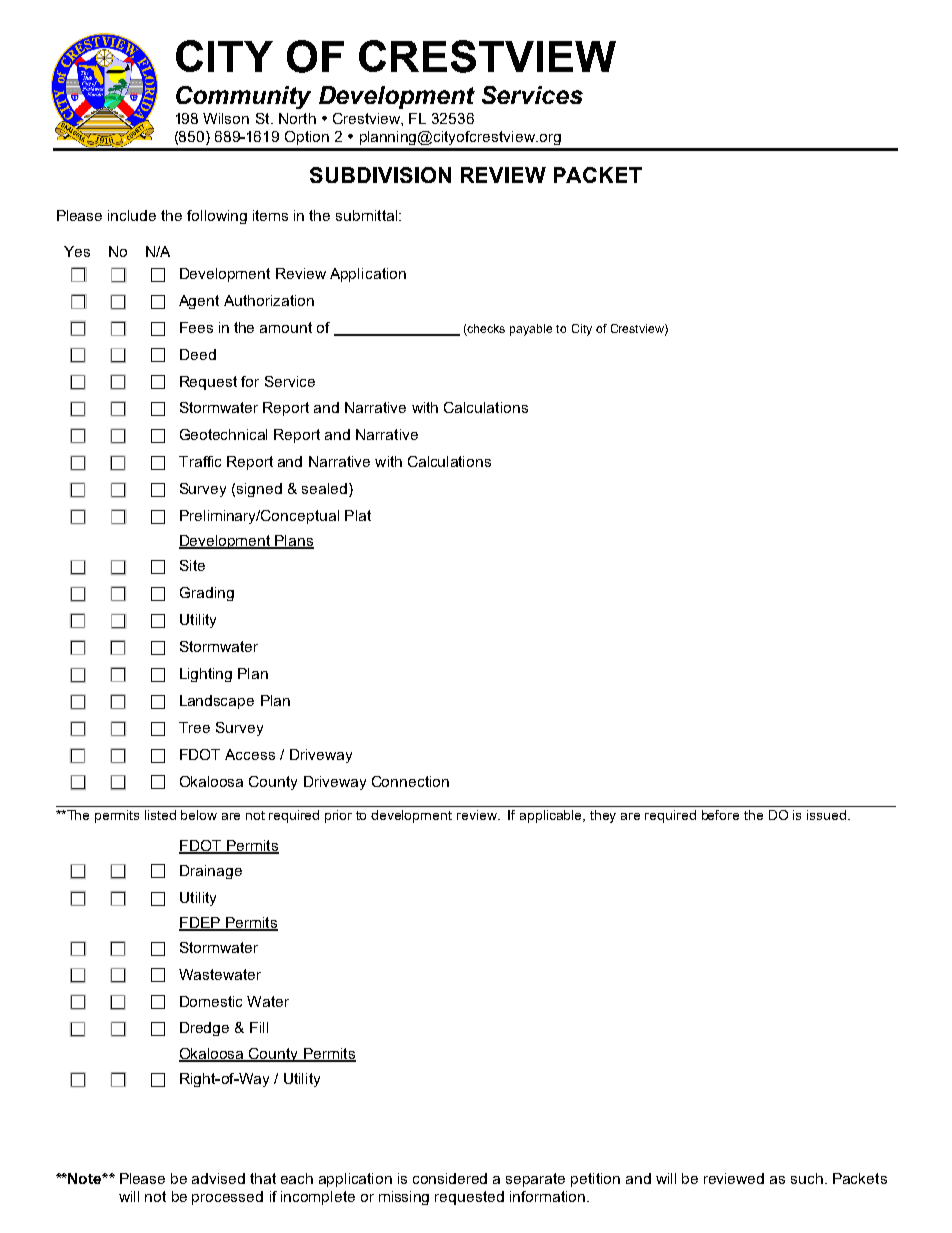 Image resolution: width=952 pixels, height=1233 pixels. Describe the element at coordinates (380, 175) in the page. I see `SUBDIVISION` at that location.
